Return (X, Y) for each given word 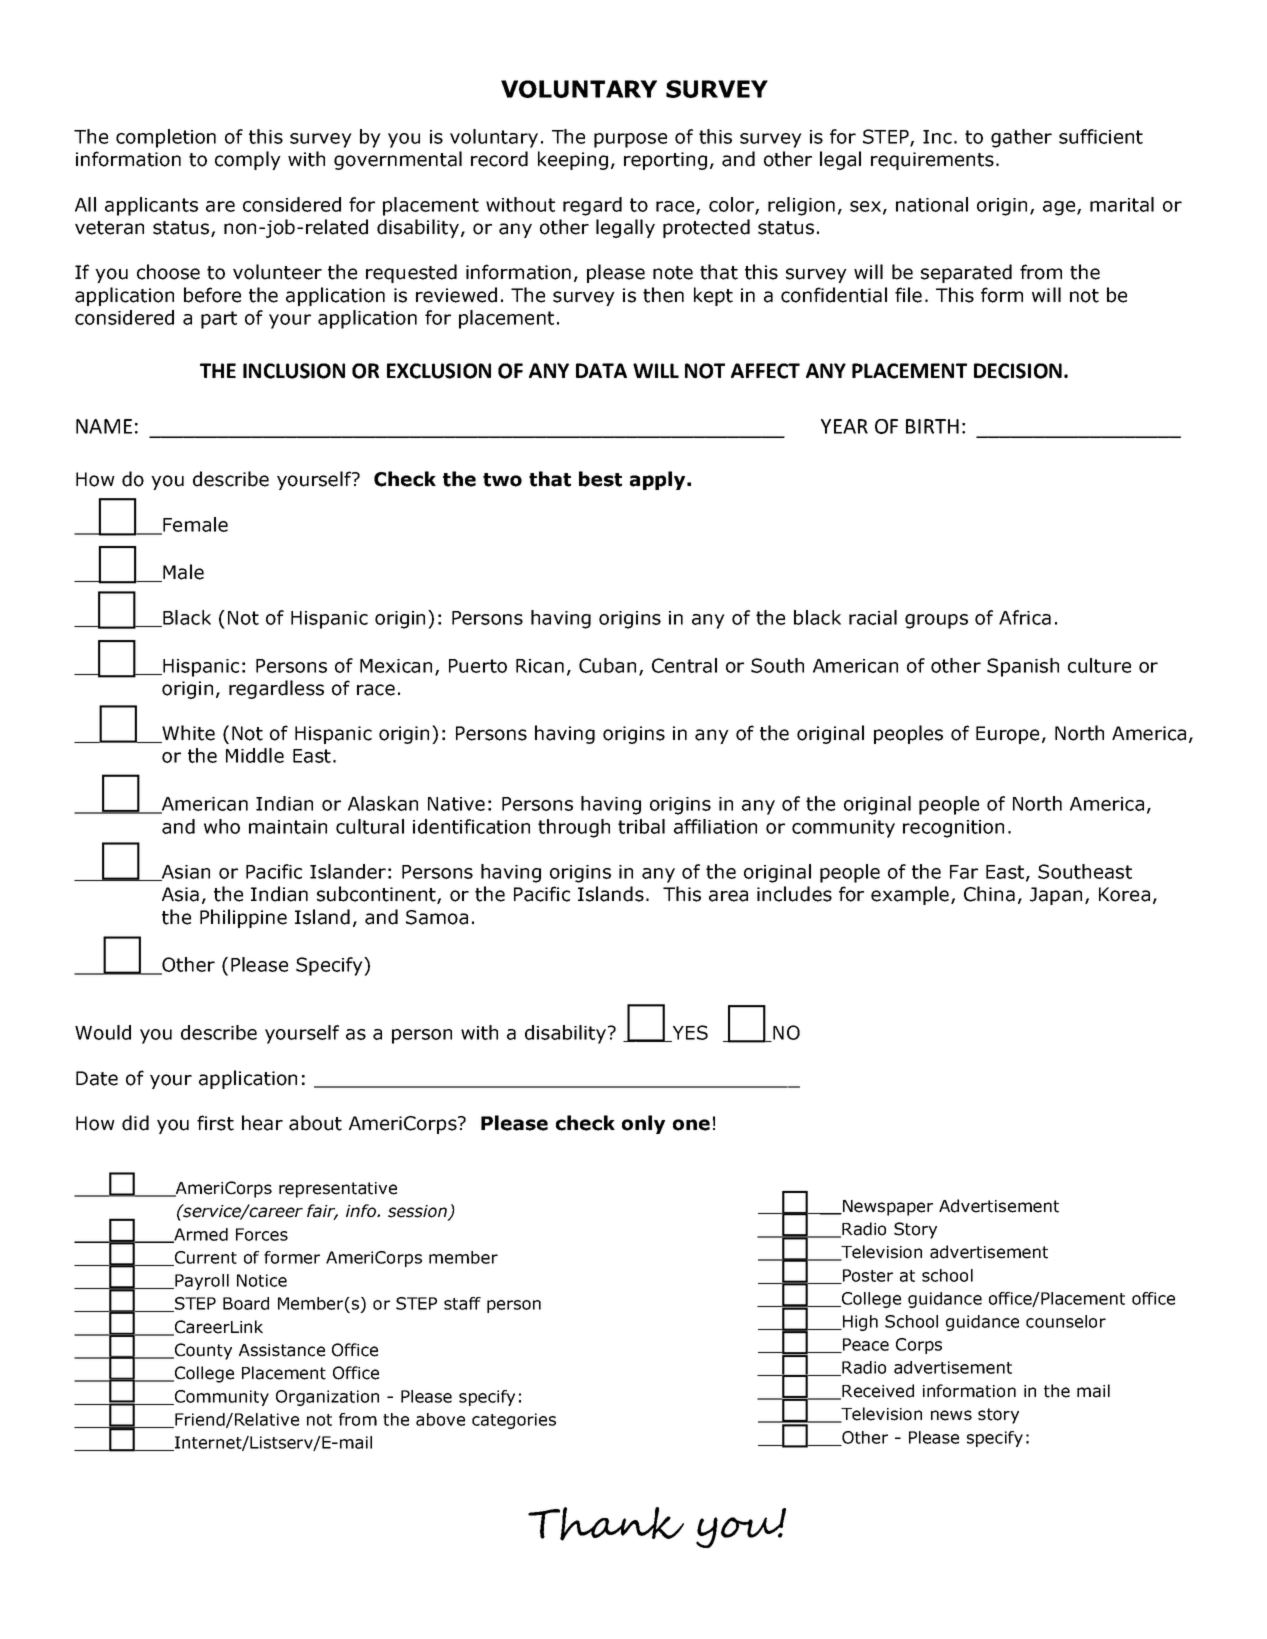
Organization (327, 1398)
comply (248, 160)
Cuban (607, 665)
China (989, 894)
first (215, 1123)
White (187, 734)
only (643, 1124)
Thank (606, 1524)
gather (1021, 138)
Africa (1025, 617)
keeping (573, 160)
